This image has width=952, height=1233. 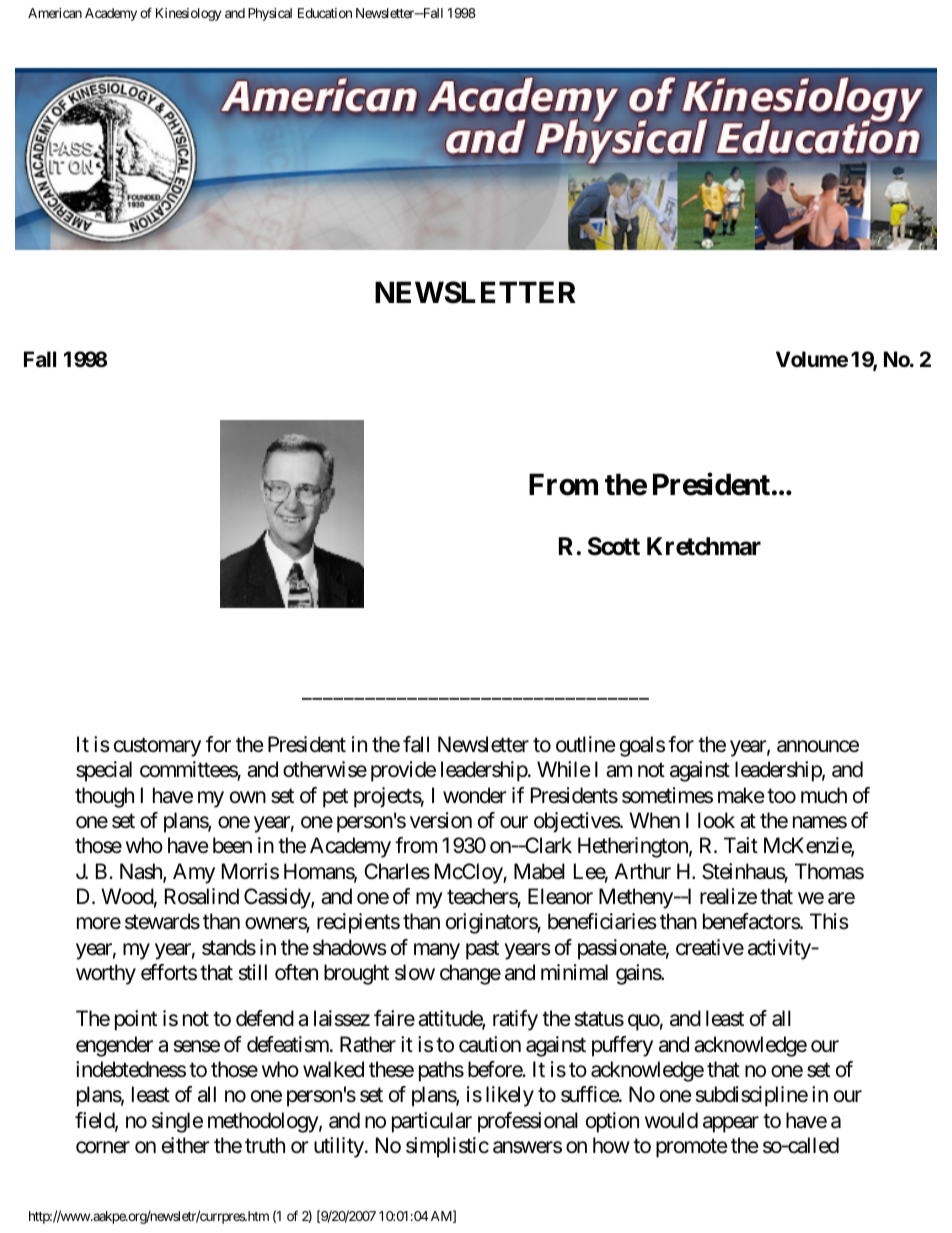 What do you see at coordinates (186, 1145) in the image?
I see `either` at bounding box center [186, 1145].
